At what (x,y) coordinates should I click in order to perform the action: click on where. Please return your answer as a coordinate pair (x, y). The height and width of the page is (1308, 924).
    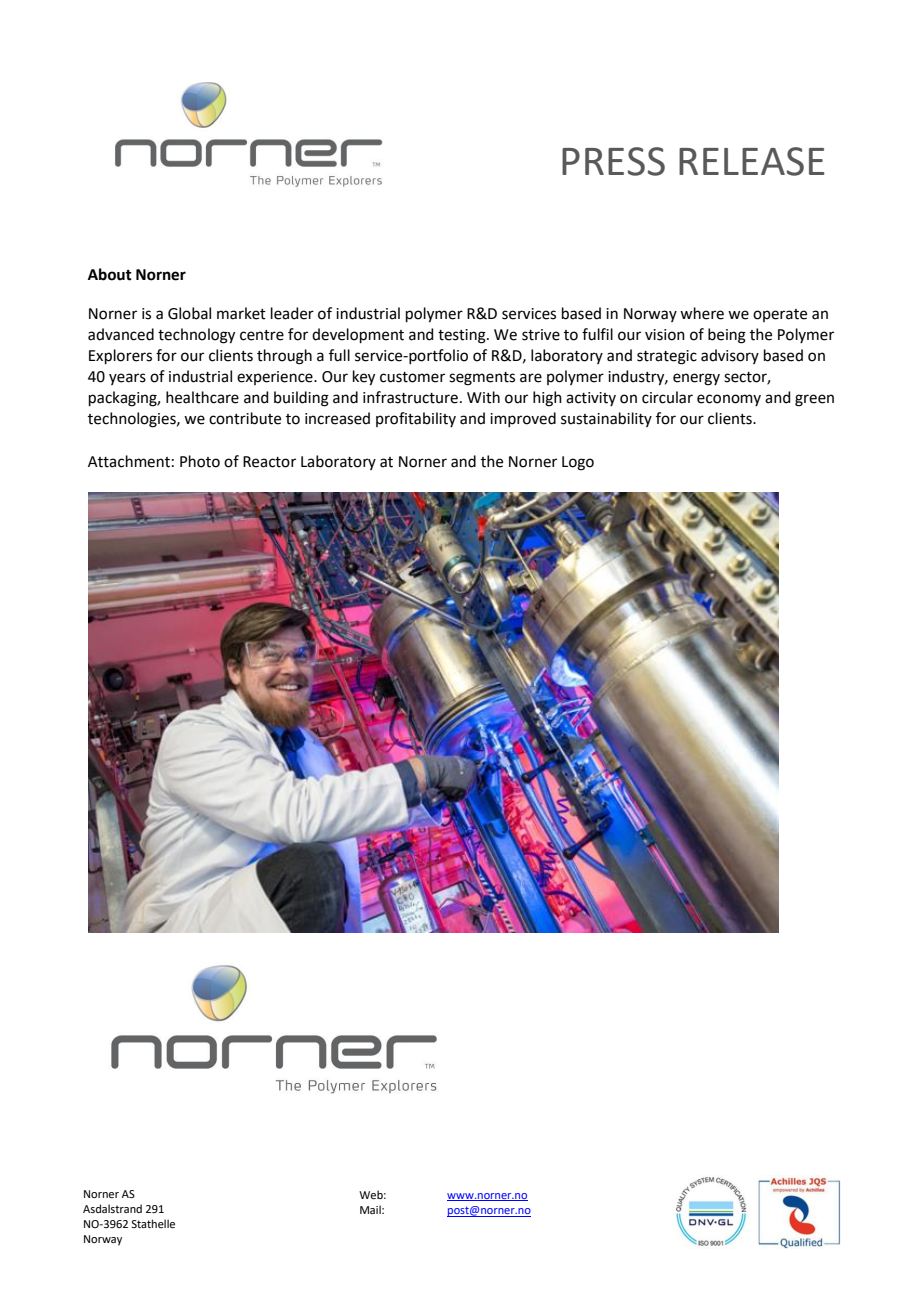
    Looking at the image, I should click on (702, 313).
